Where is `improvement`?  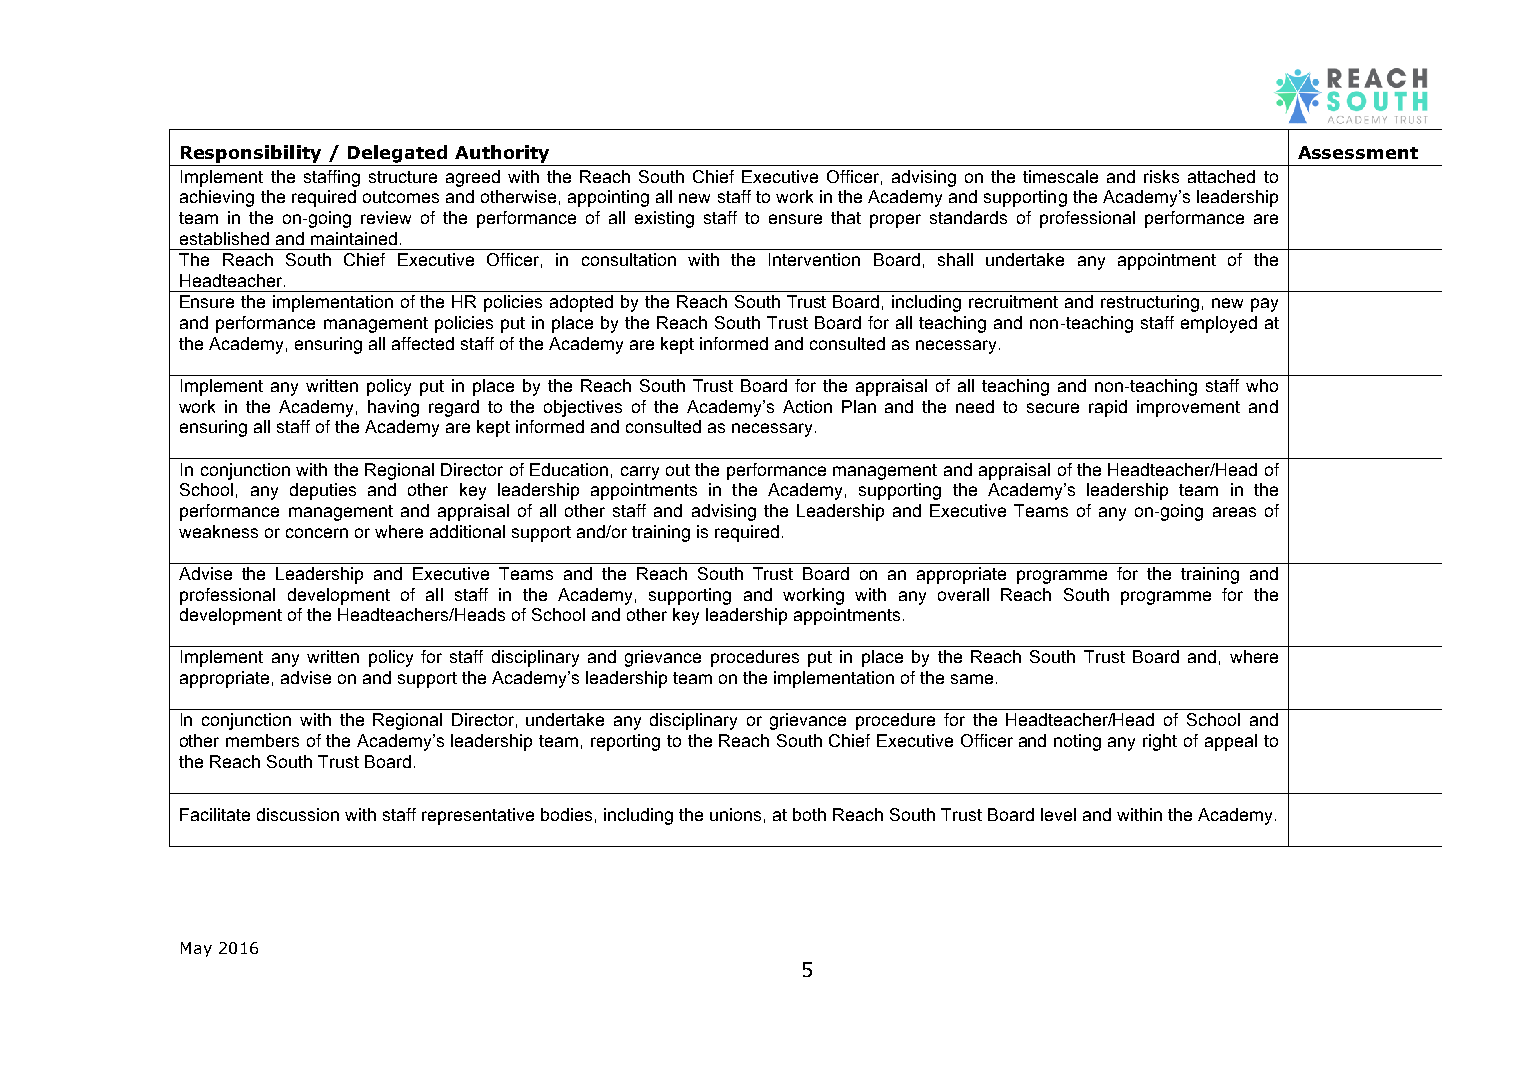 improvement is located at coordinates (1188, 408).
